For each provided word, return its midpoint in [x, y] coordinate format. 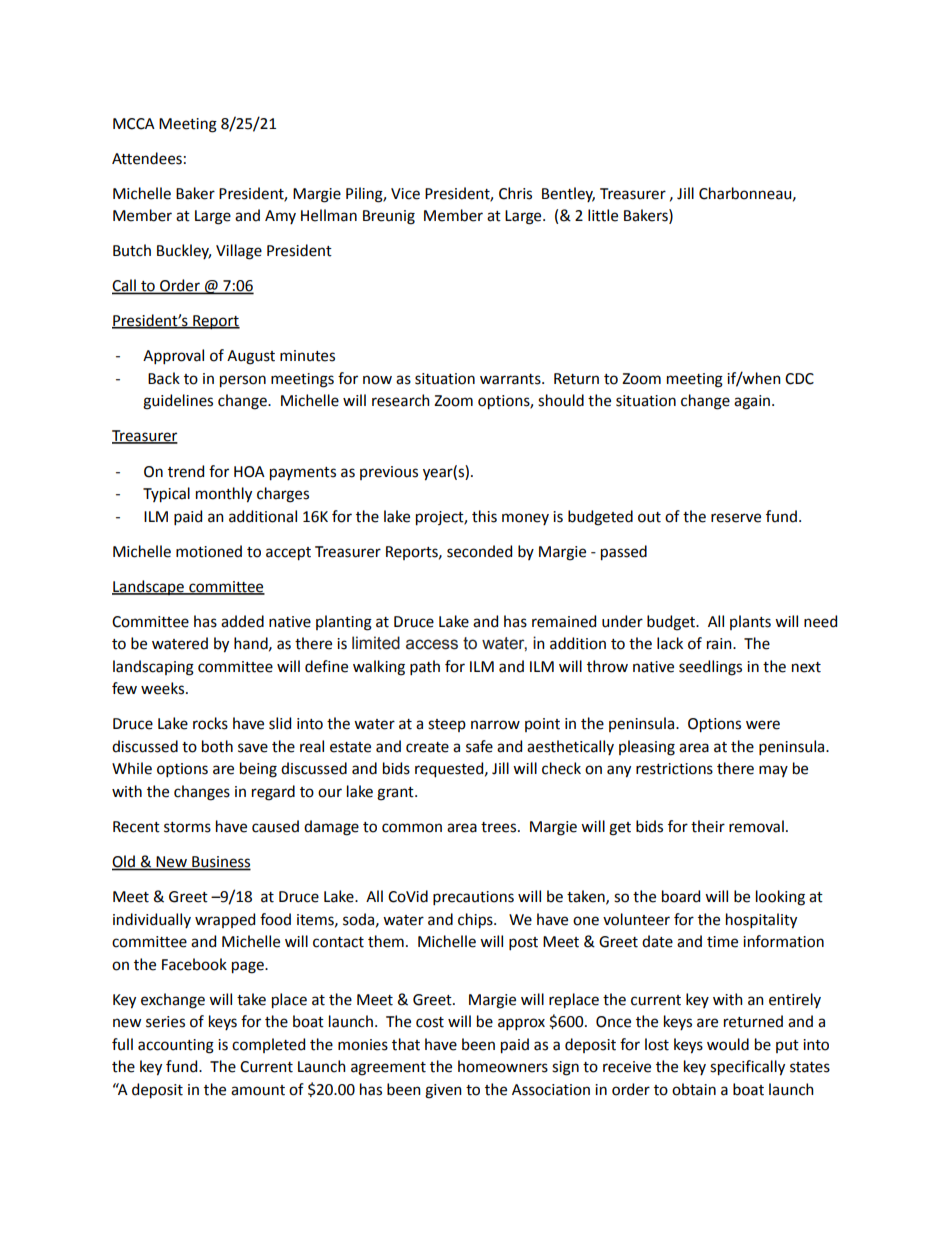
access [432, 644]
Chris [515, 193]
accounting [176, 1046]
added [242, 621]
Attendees [147, 158]
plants [750, 622]
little [603, 215]
